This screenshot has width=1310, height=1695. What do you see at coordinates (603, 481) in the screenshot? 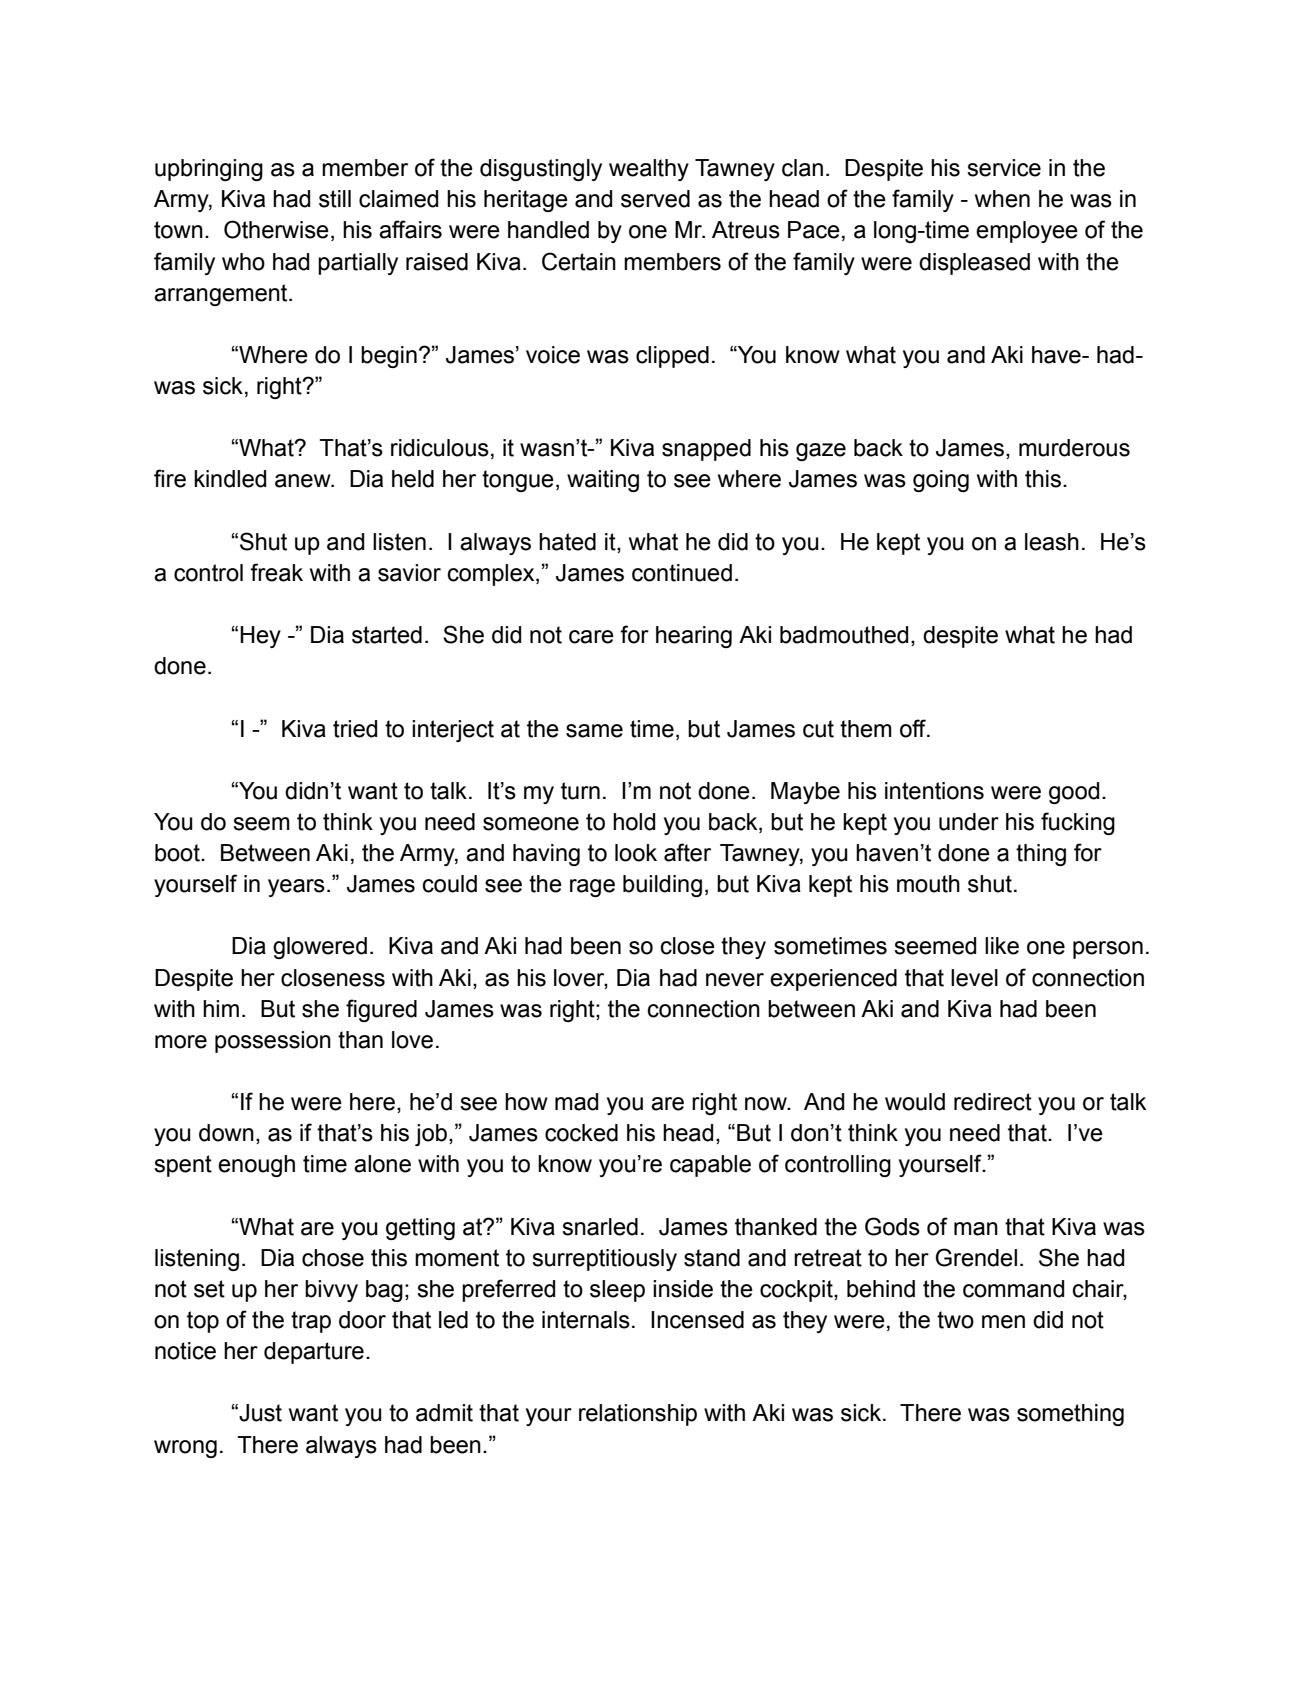
I see `waiting` at bounding box center [603, 481].
